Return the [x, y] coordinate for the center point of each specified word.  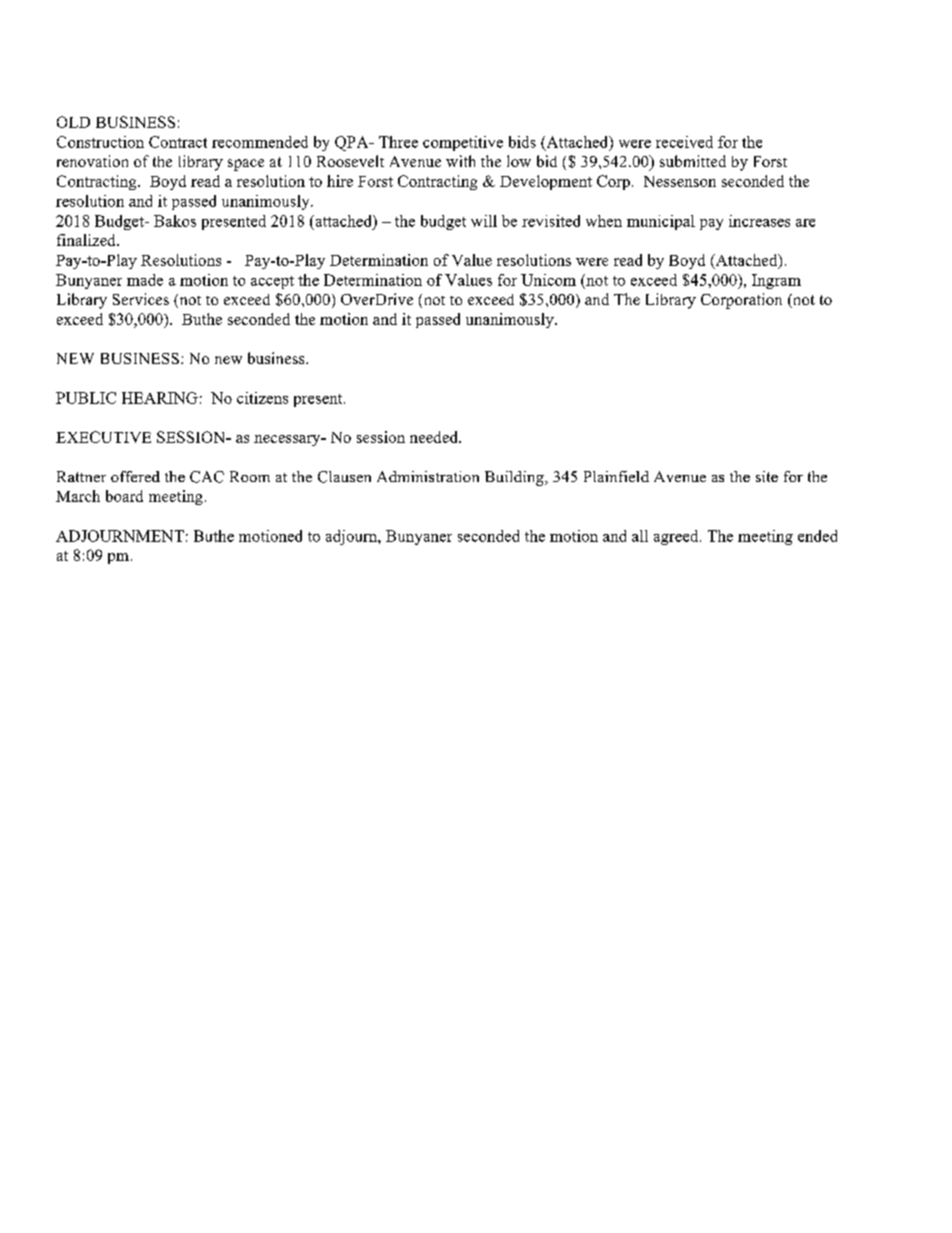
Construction [100, 142]
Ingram [776, 281]
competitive [463, 143]
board [124, 496]
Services [141, 299]
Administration [428, 476]
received [684, 142]
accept [272, 282]
